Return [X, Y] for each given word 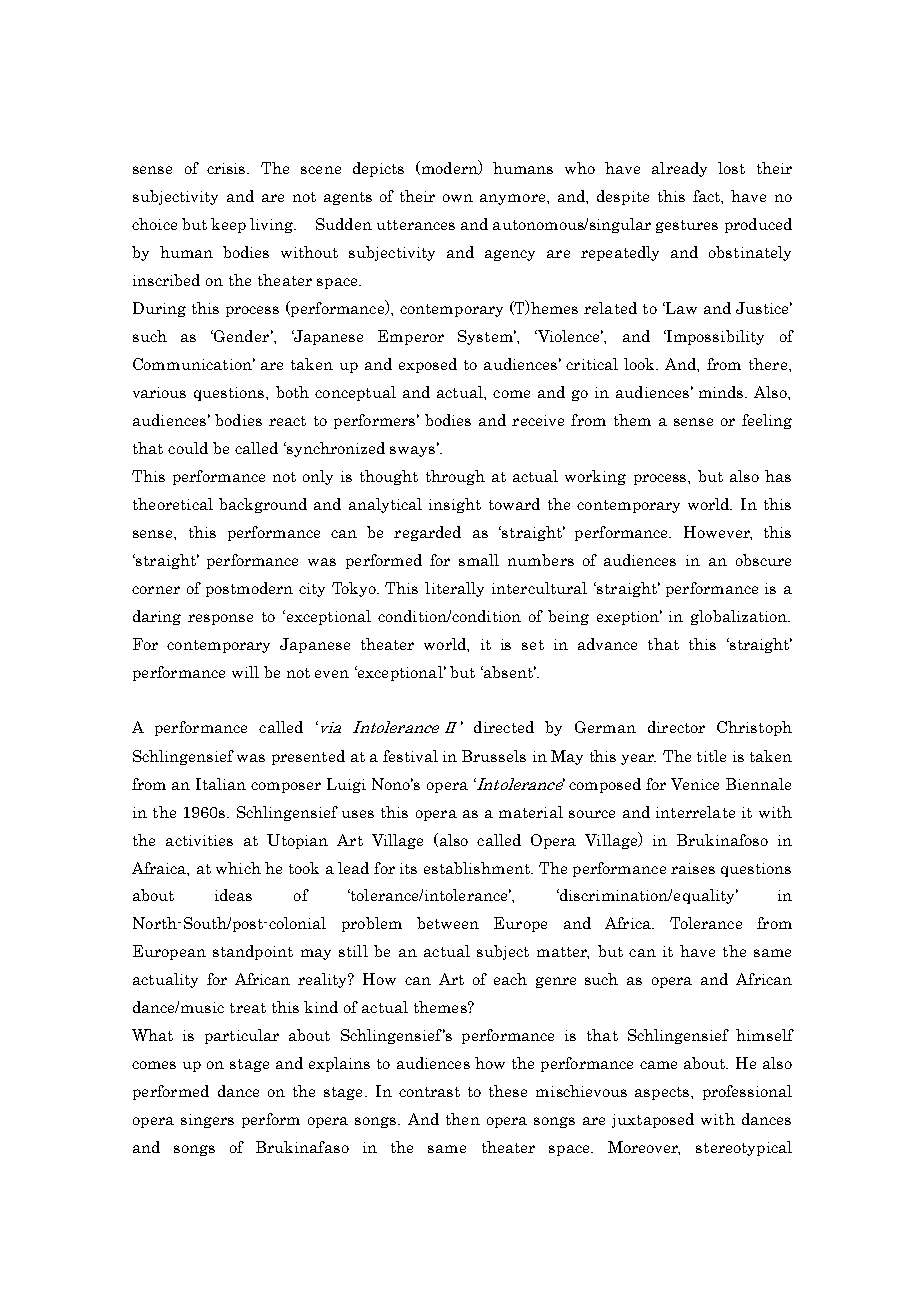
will [245, 672]
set [533, 645]
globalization [740, 617]
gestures [687, 226]
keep [228, 225]
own [458, 198]
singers [207, 1121]
